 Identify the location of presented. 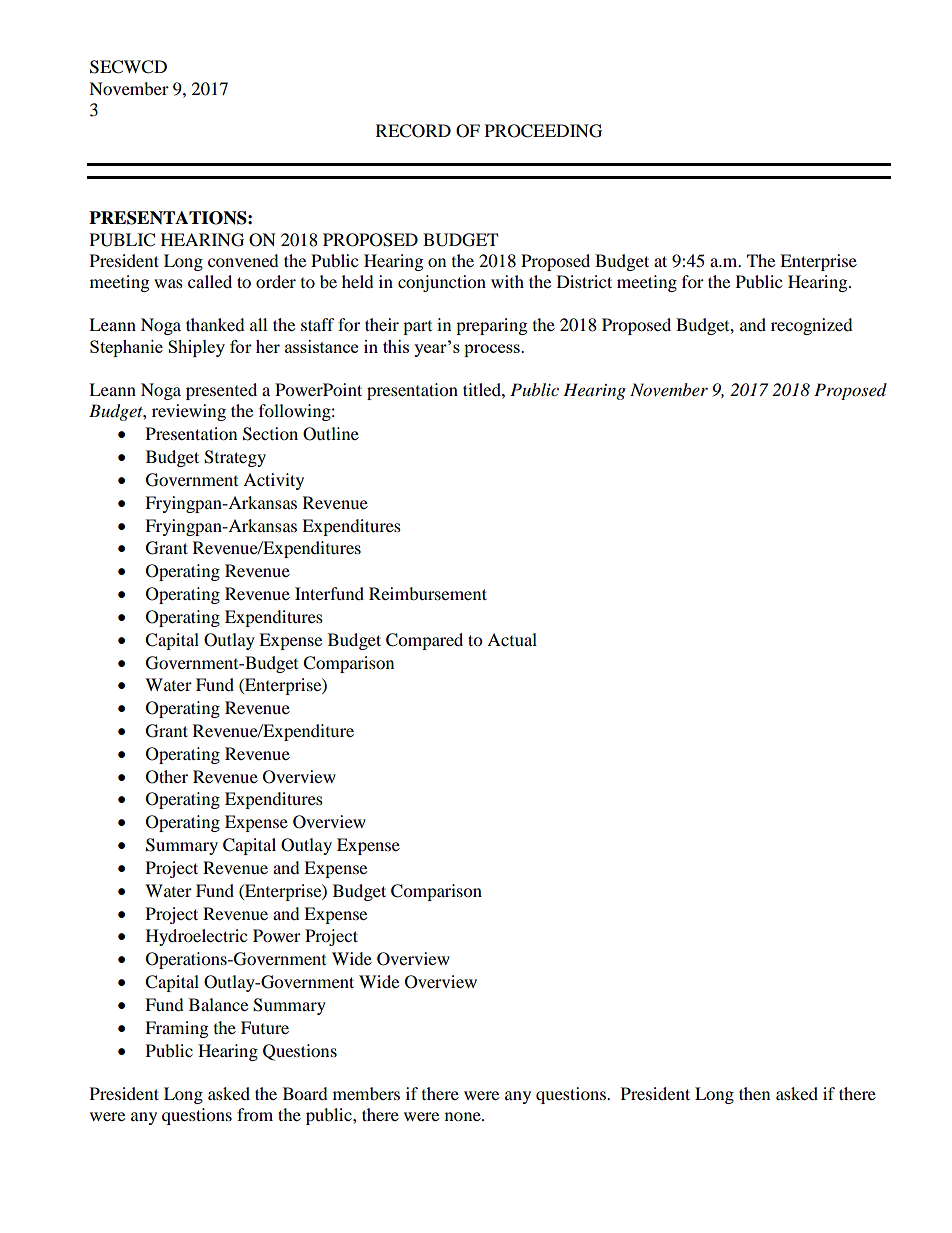
(221, 391).
